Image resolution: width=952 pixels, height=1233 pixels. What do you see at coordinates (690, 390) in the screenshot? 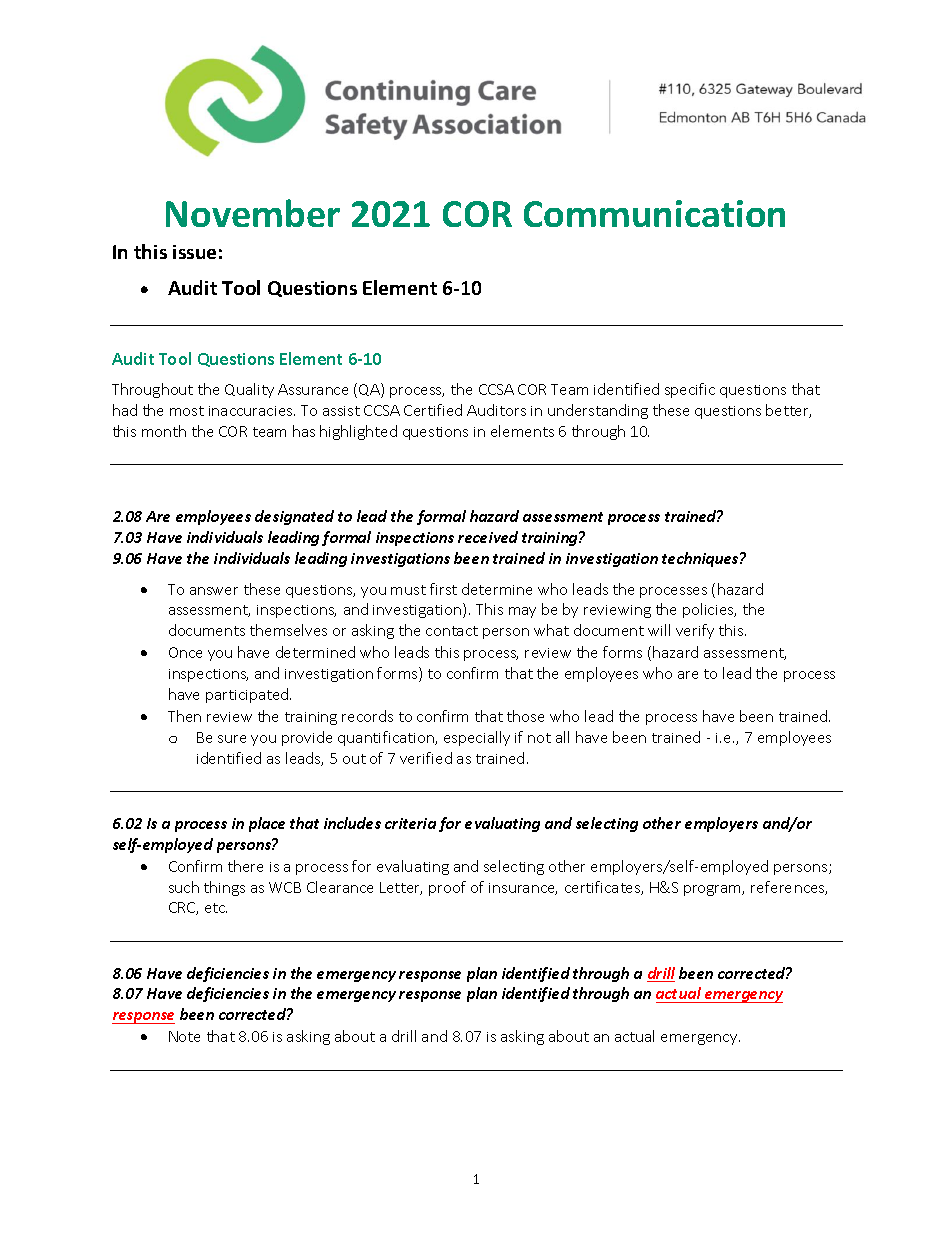
I see `specific` at bounding box center [690, 390].
